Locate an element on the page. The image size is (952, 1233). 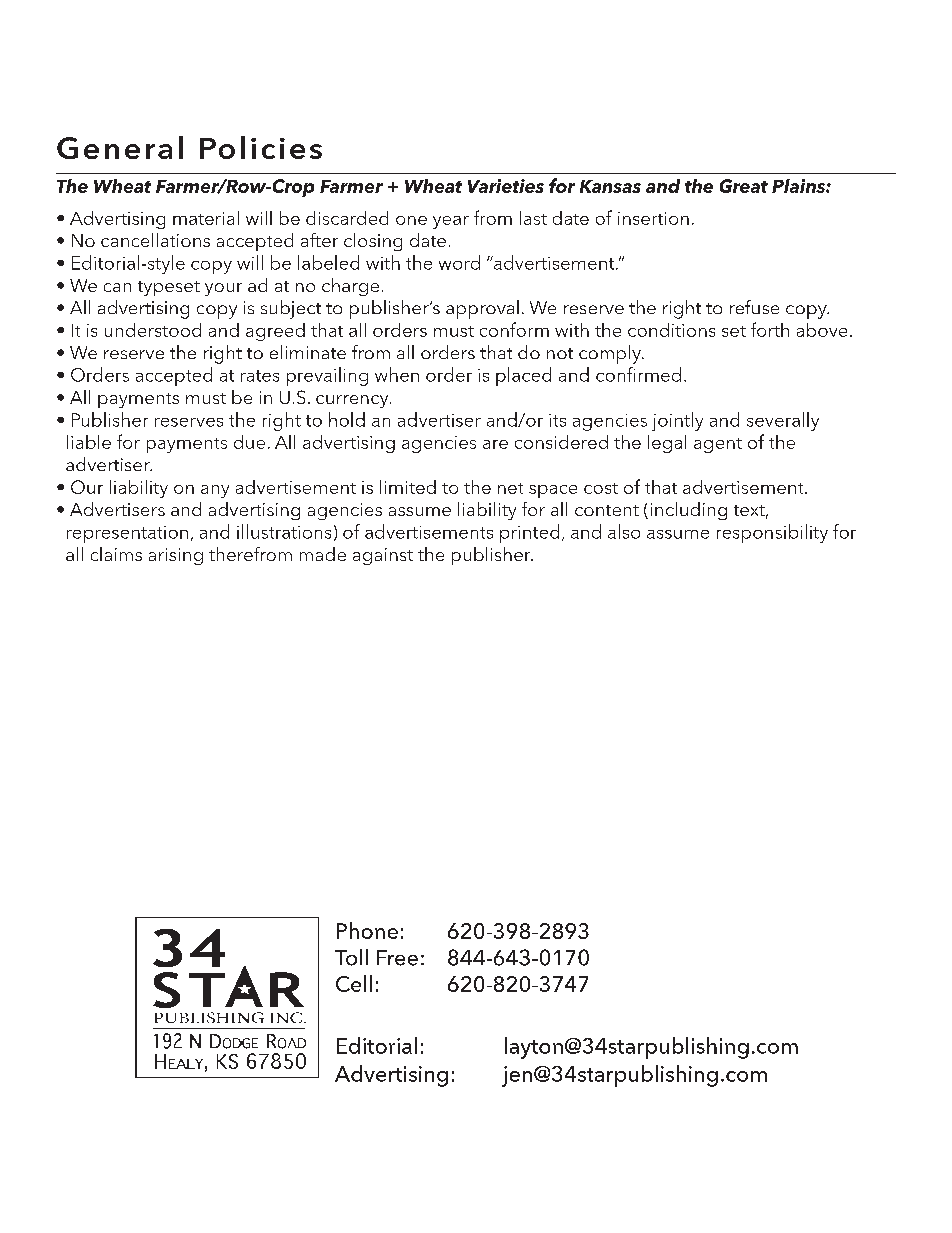
against is located at coordinates (383, 556).
